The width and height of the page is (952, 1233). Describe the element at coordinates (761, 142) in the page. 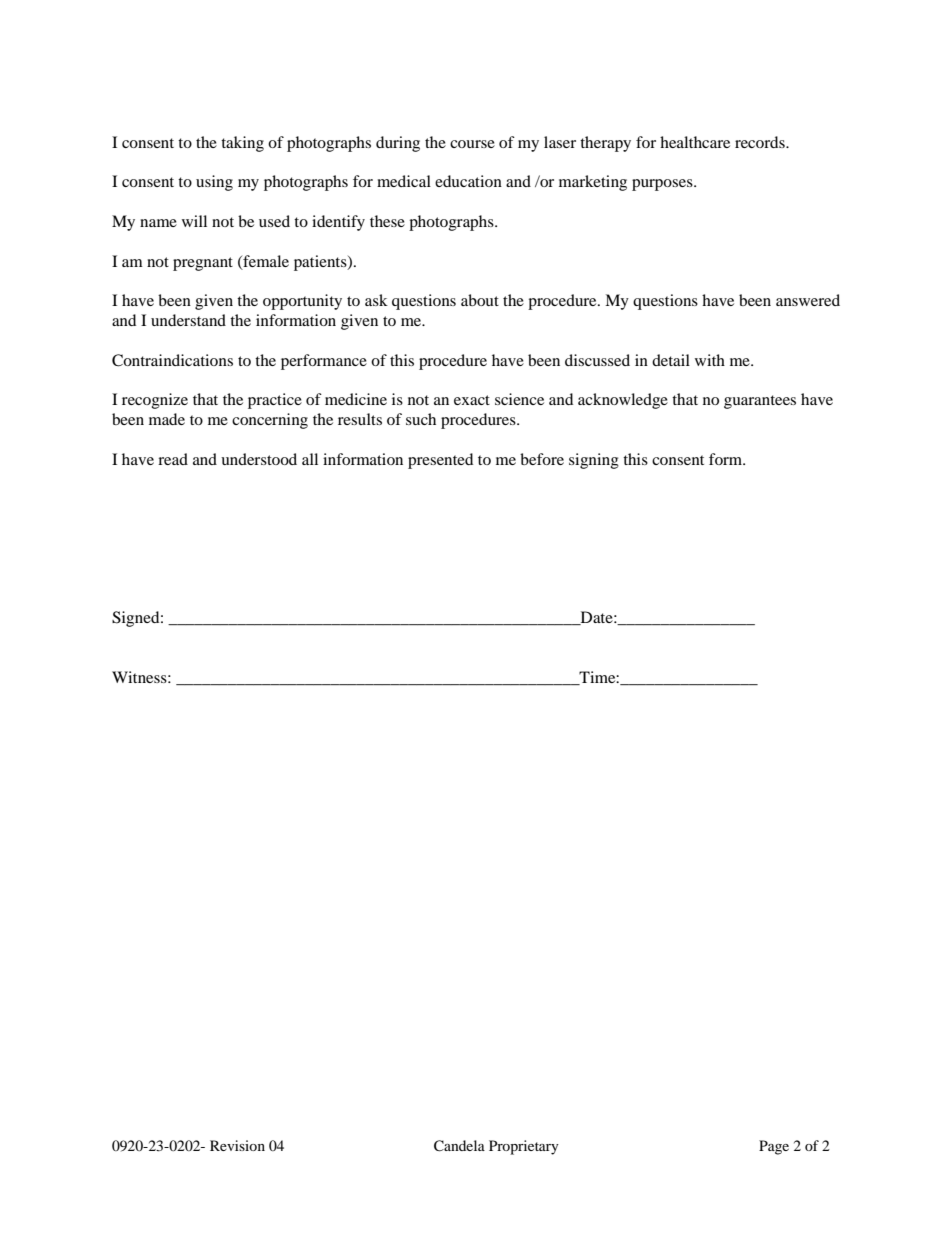

I see `records` at that location.
